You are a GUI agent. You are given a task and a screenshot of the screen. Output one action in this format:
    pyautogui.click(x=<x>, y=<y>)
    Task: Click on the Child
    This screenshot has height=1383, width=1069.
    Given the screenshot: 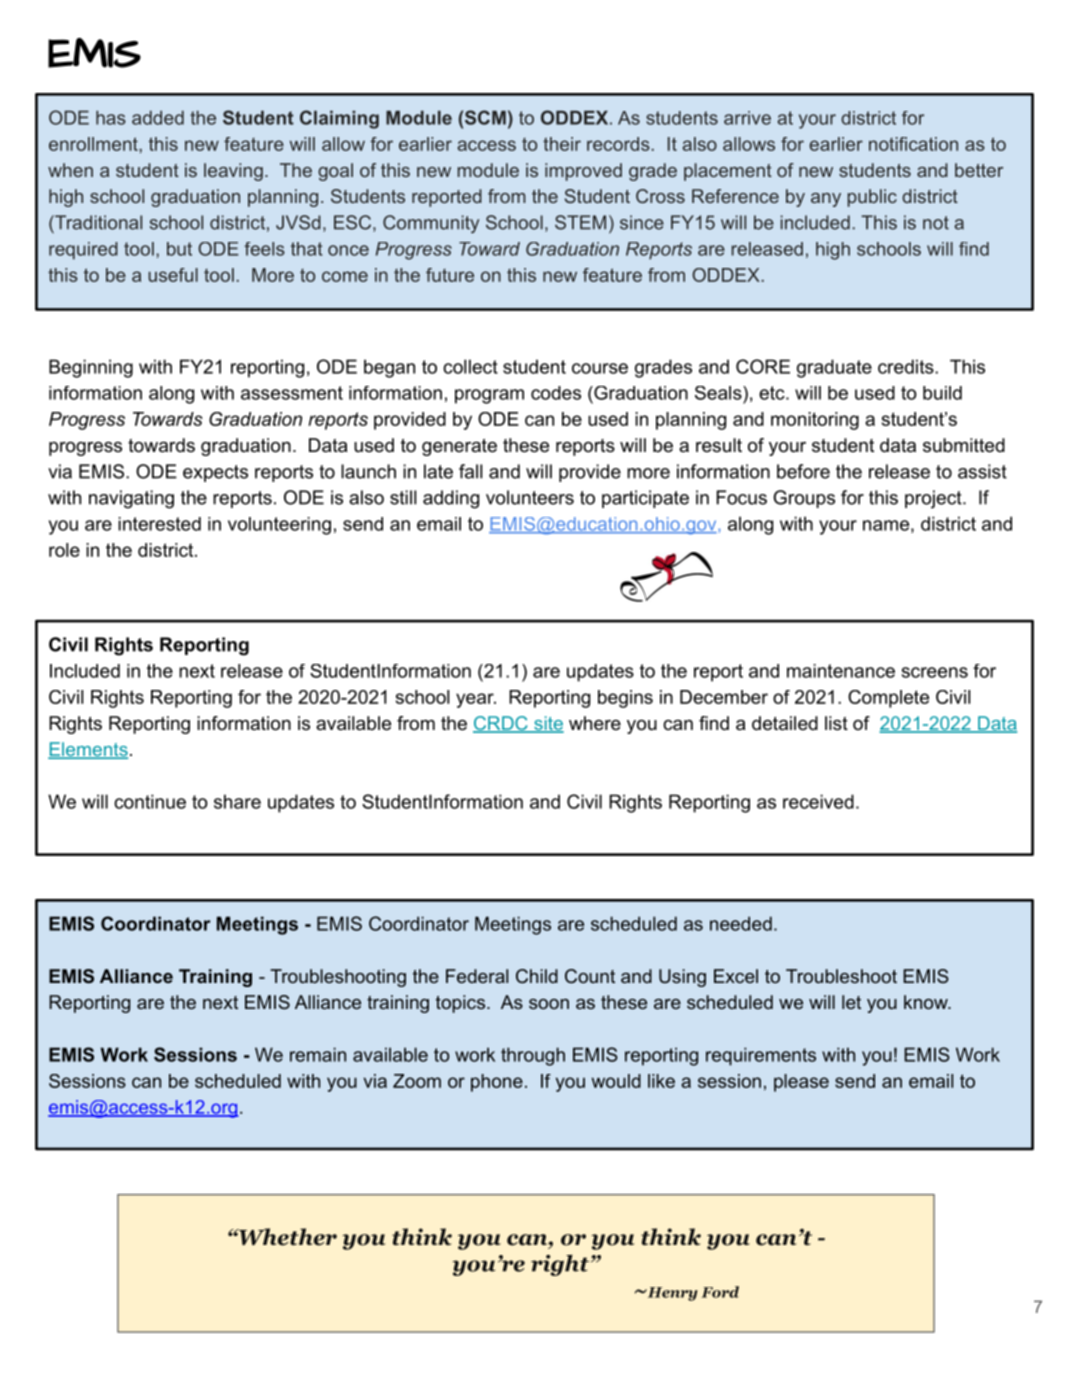 What is the action you would take?
    pyautogui.click(x=537, y=976)
